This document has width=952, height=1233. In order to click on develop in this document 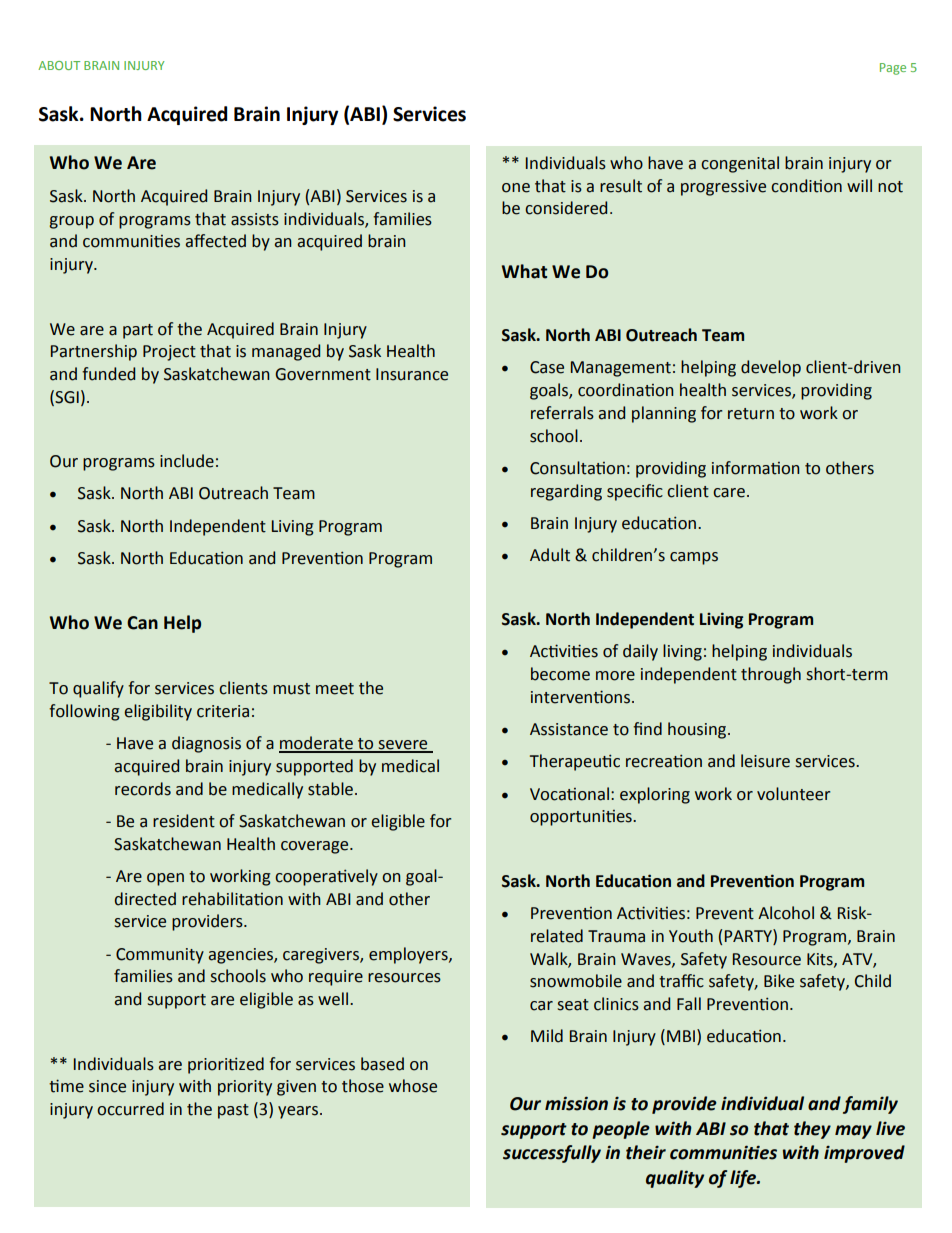, I will do `click(771, 368)`.
